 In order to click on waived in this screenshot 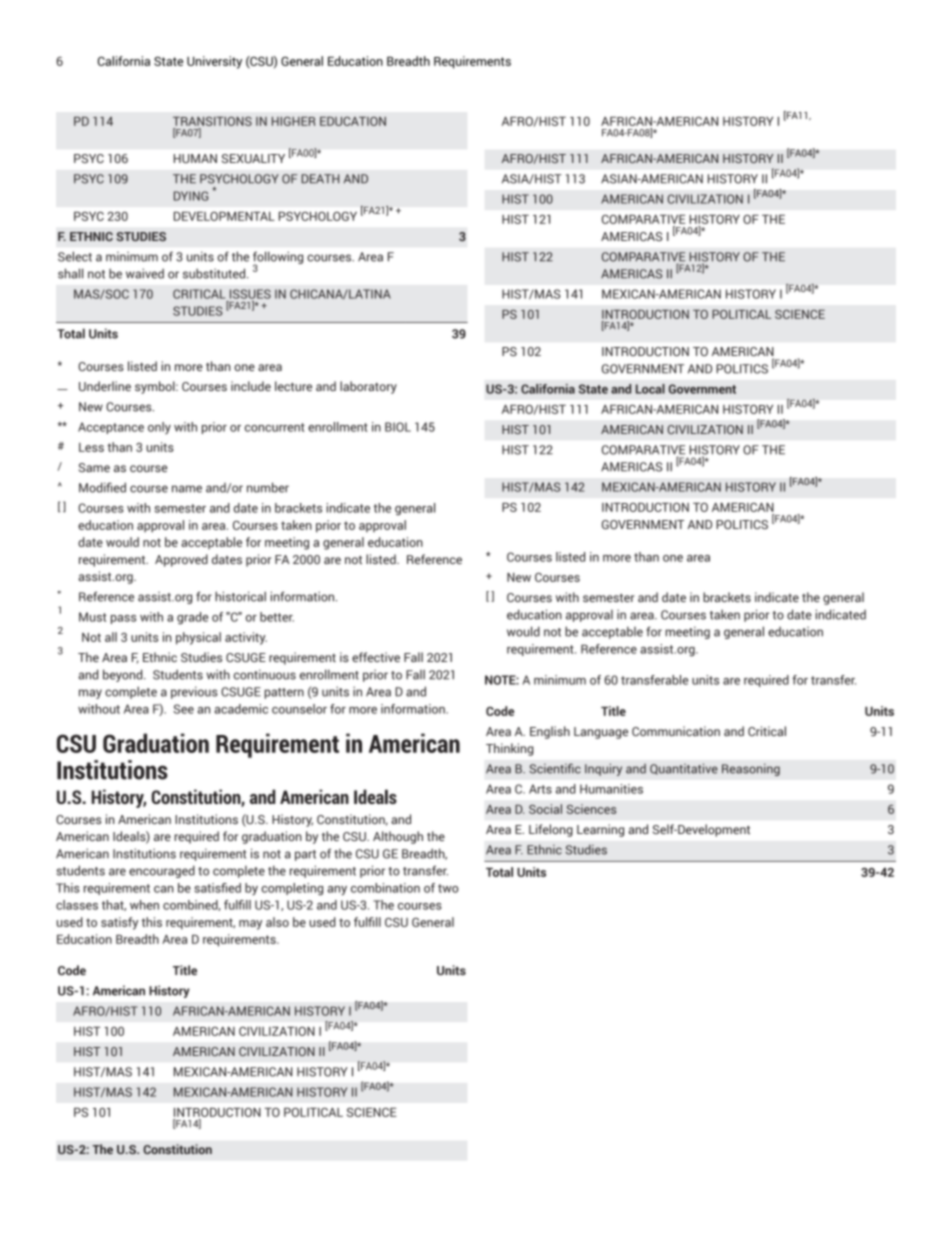, I will do `click(145, 273)`.
